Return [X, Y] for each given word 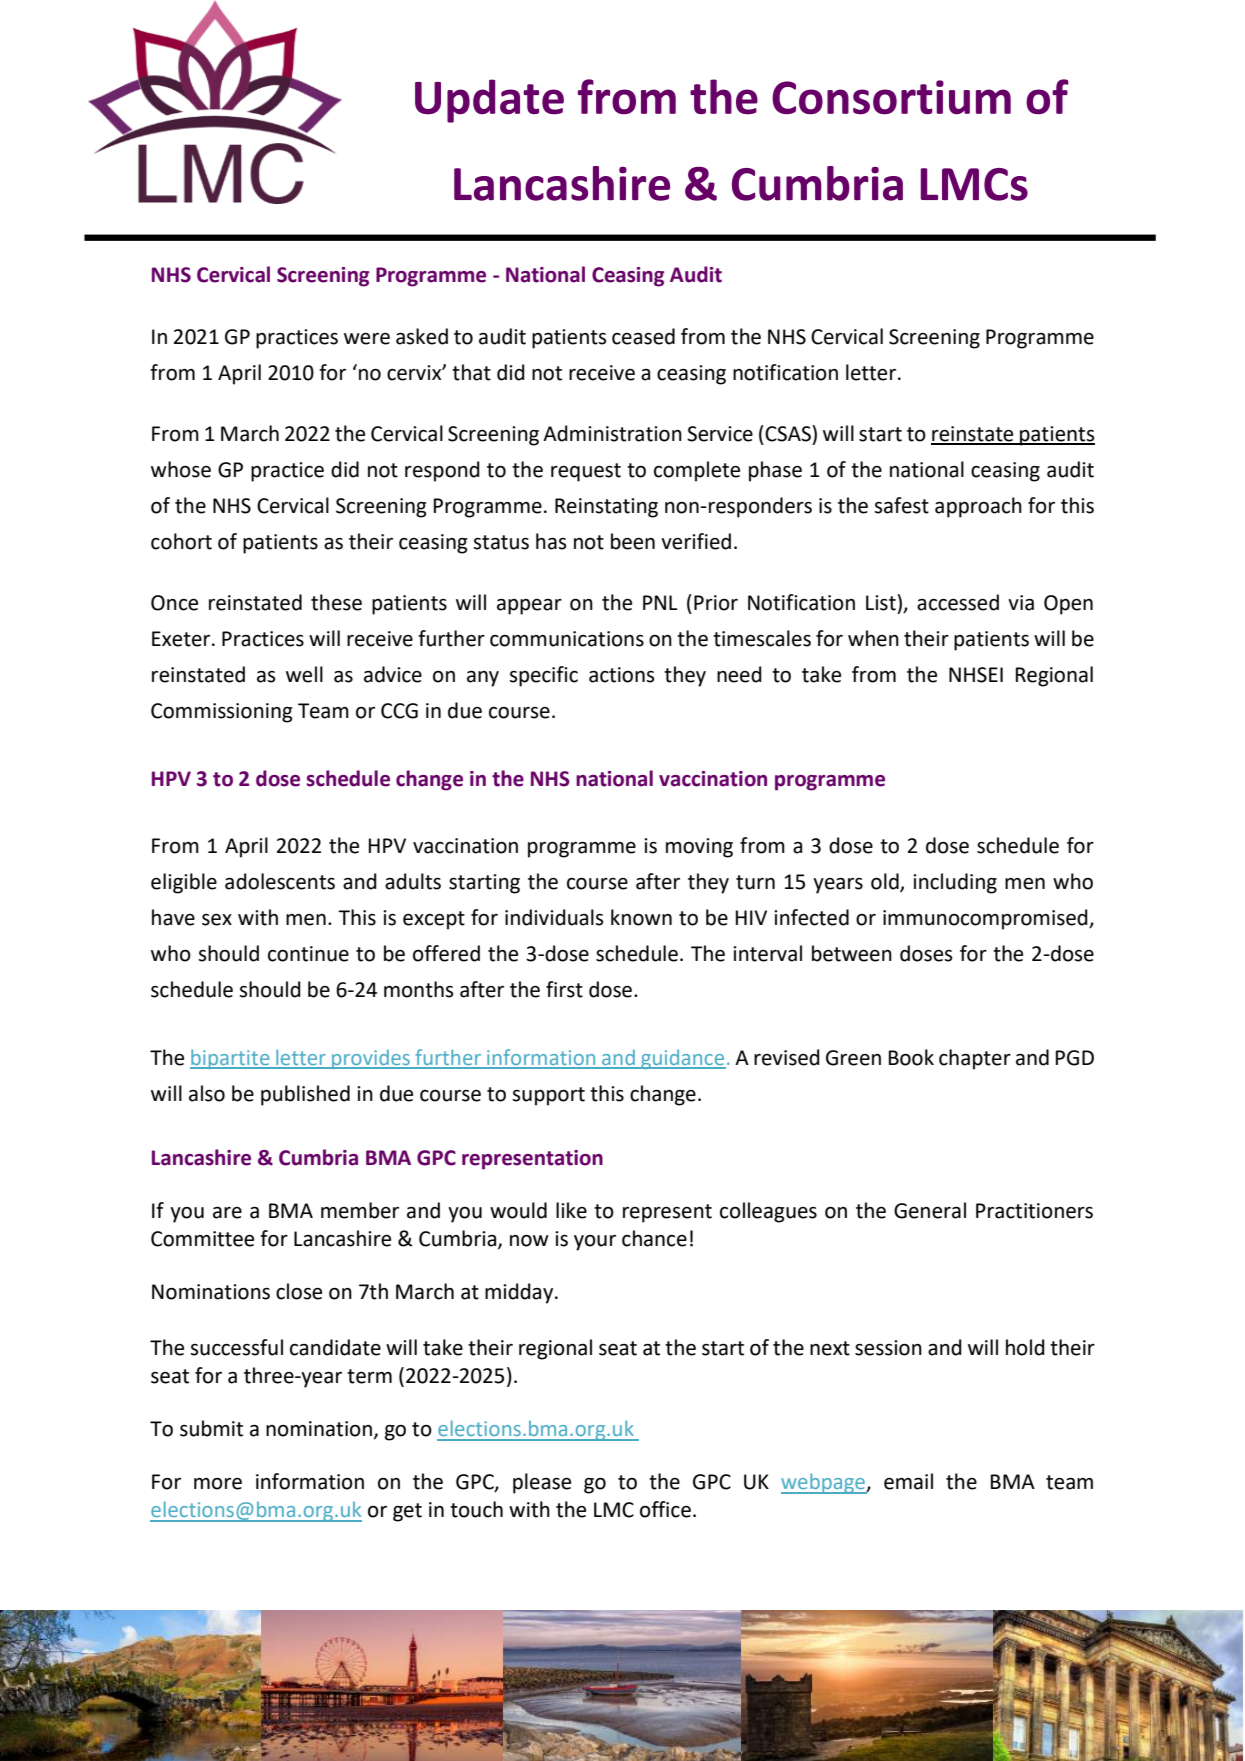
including [955, 883]
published [305, 1095]
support [548, 1096]
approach [978, 507]
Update [489, 101]
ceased [643, 336]
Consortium [891, 97]
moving [699, 848]
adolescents [280, 881]
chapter [975, 1059]
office [665, 1509]
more [218, 1484]
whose [181, 469]
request [586, 472]
